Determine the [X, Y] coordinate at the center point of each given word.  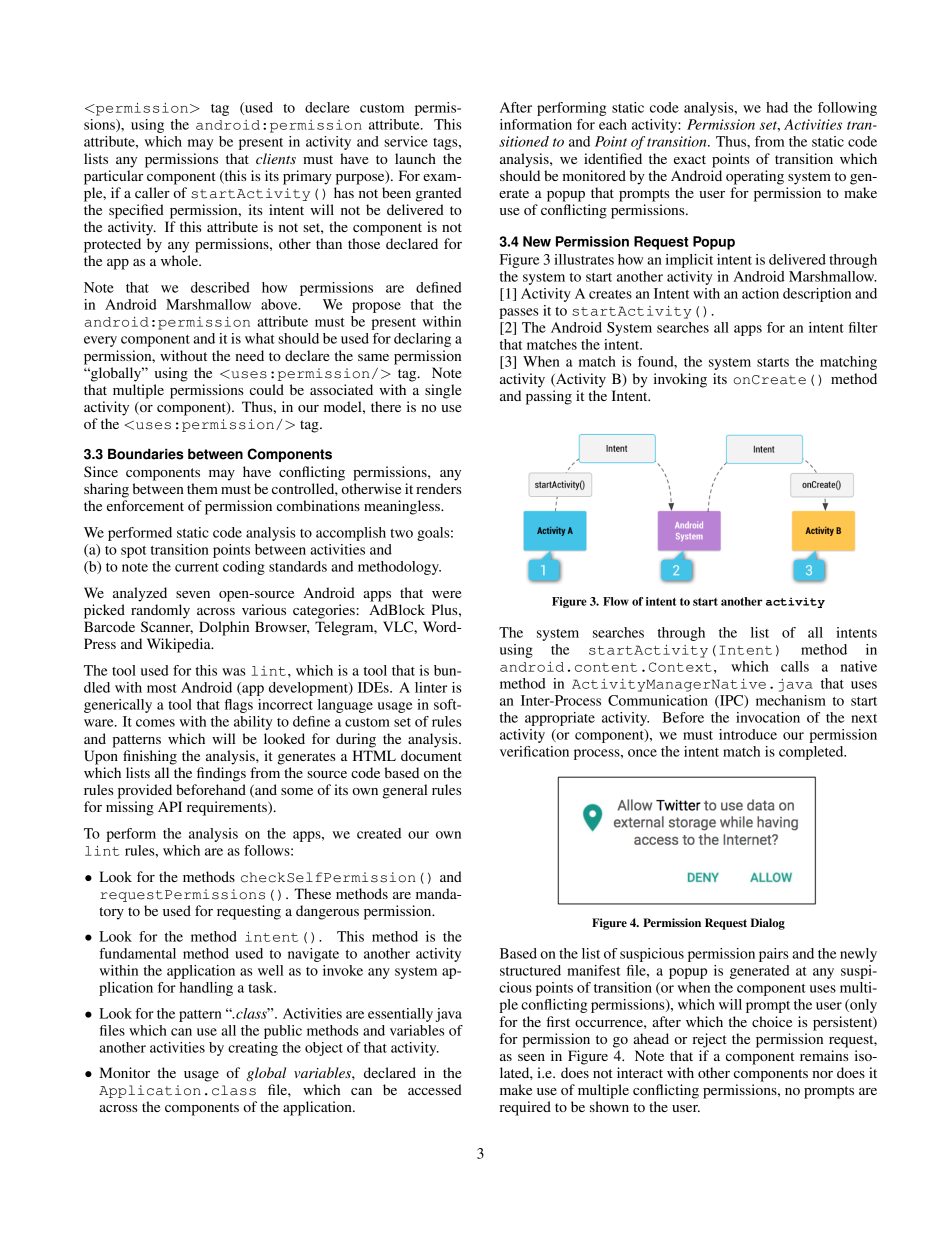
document [431, 755]
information [536, 124]
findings [221, 774]
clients [276, 158]
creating [253, 1049]
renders [438, 488]
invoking [680, 380]
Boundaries [146, 454]
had [777, 107]
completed [812, 753]
